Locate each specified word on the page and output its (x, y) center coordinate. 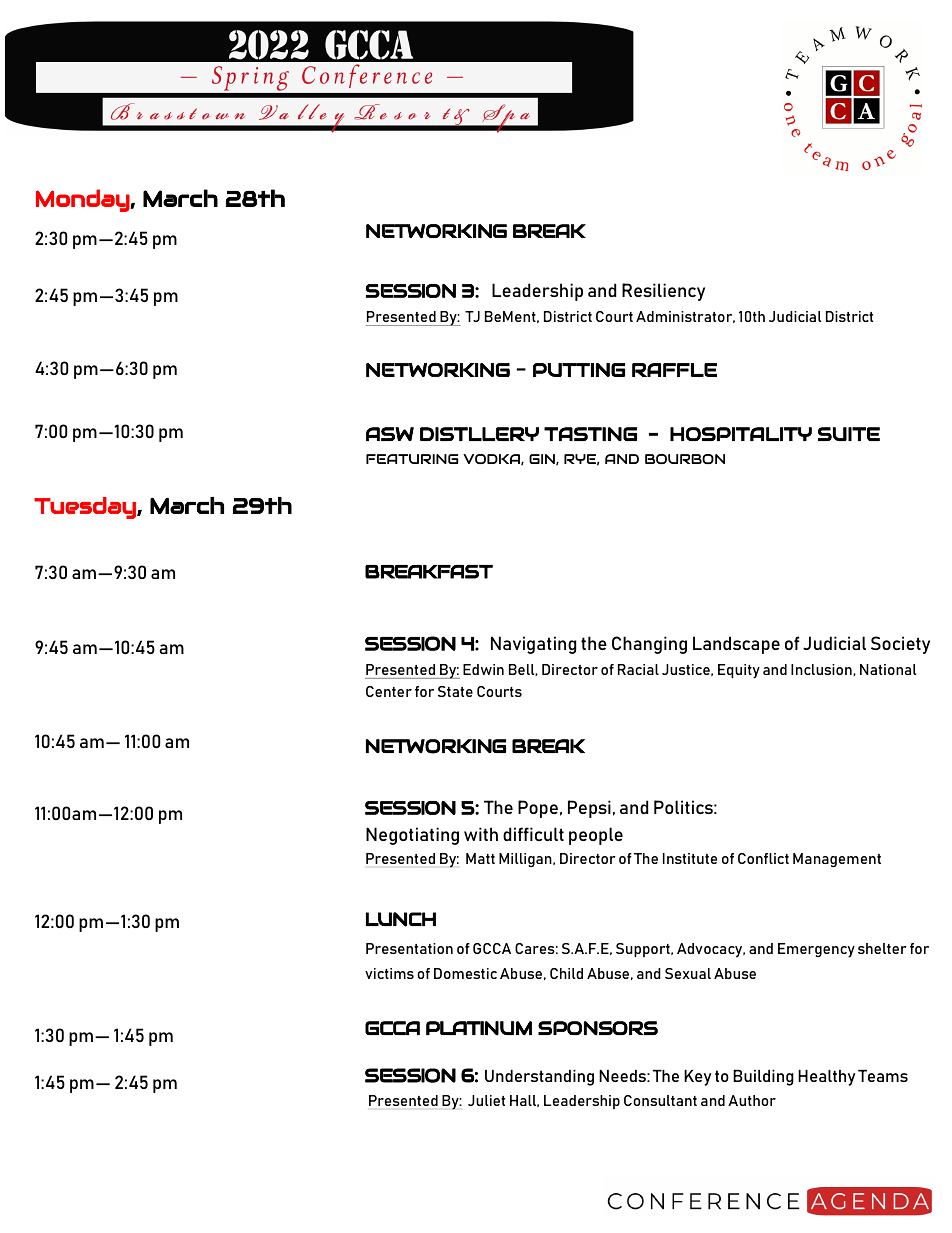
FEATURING (412, 459)
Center (389, 691)
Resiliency (663, 292)
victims (389, 973)
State (455, 691)
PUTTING (579, 370)
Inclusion (822, 670)
